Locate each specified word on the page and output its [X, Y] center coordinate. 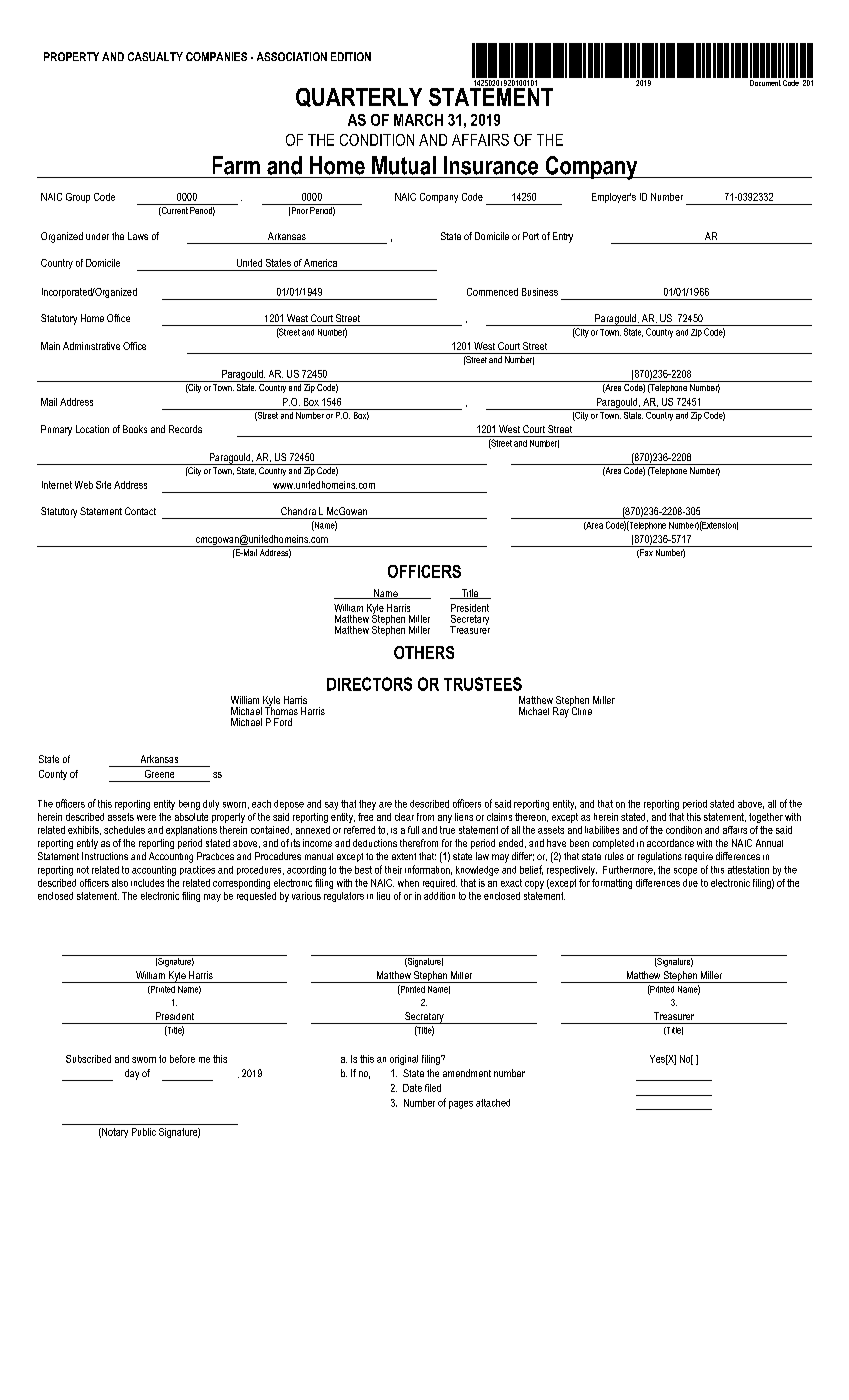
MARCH [418, 120]
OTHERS [424, 652]
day [132, 1074]
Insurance [491, 165]
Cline [581, 710]
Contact [140, 511]
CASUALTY [155, 56]
